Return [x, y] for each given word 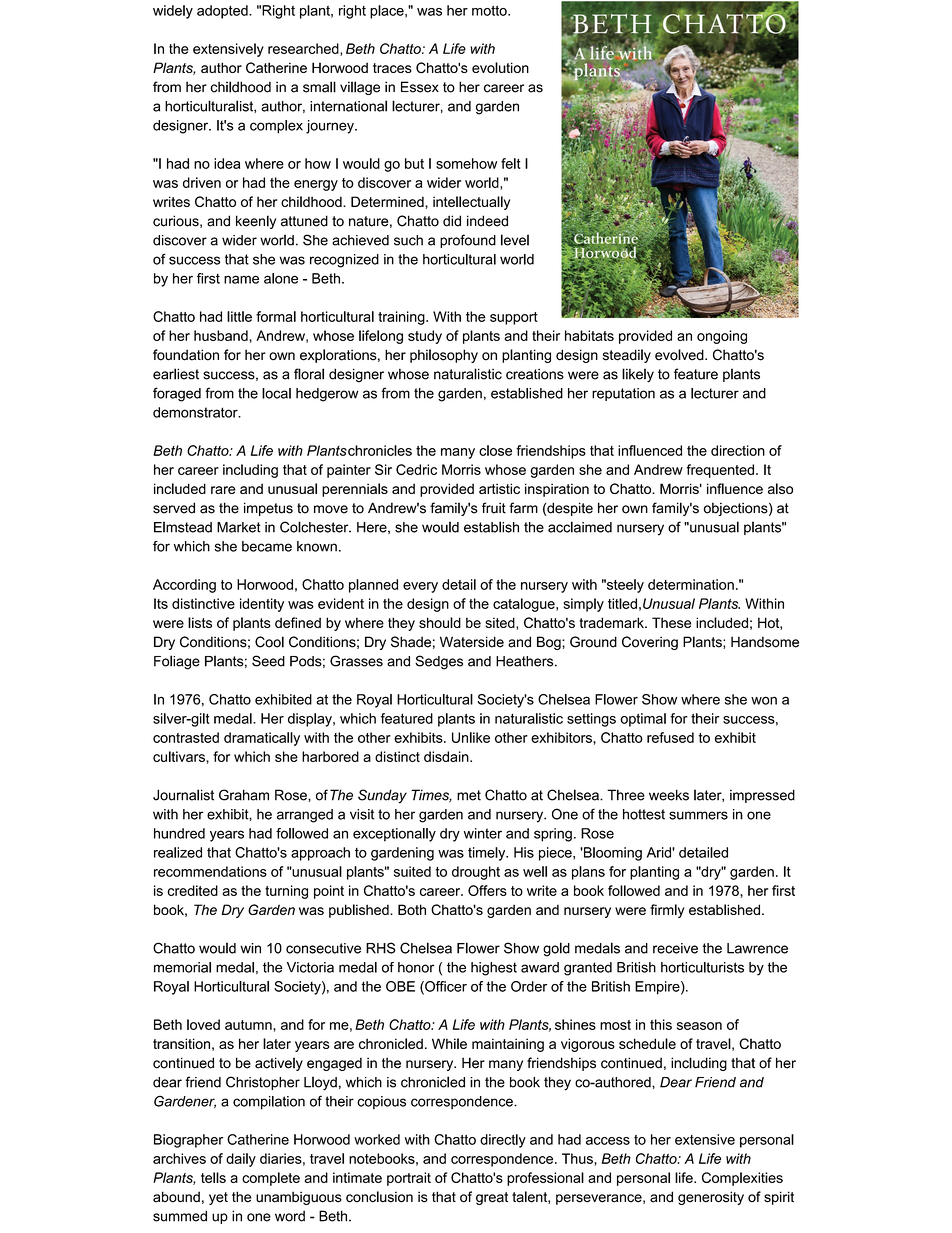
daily [241, 1160]
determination [691, 584]
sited [501, 622]
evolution [500, 67]
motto [490, 10]
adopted [223, 12]
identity [262, 605]
